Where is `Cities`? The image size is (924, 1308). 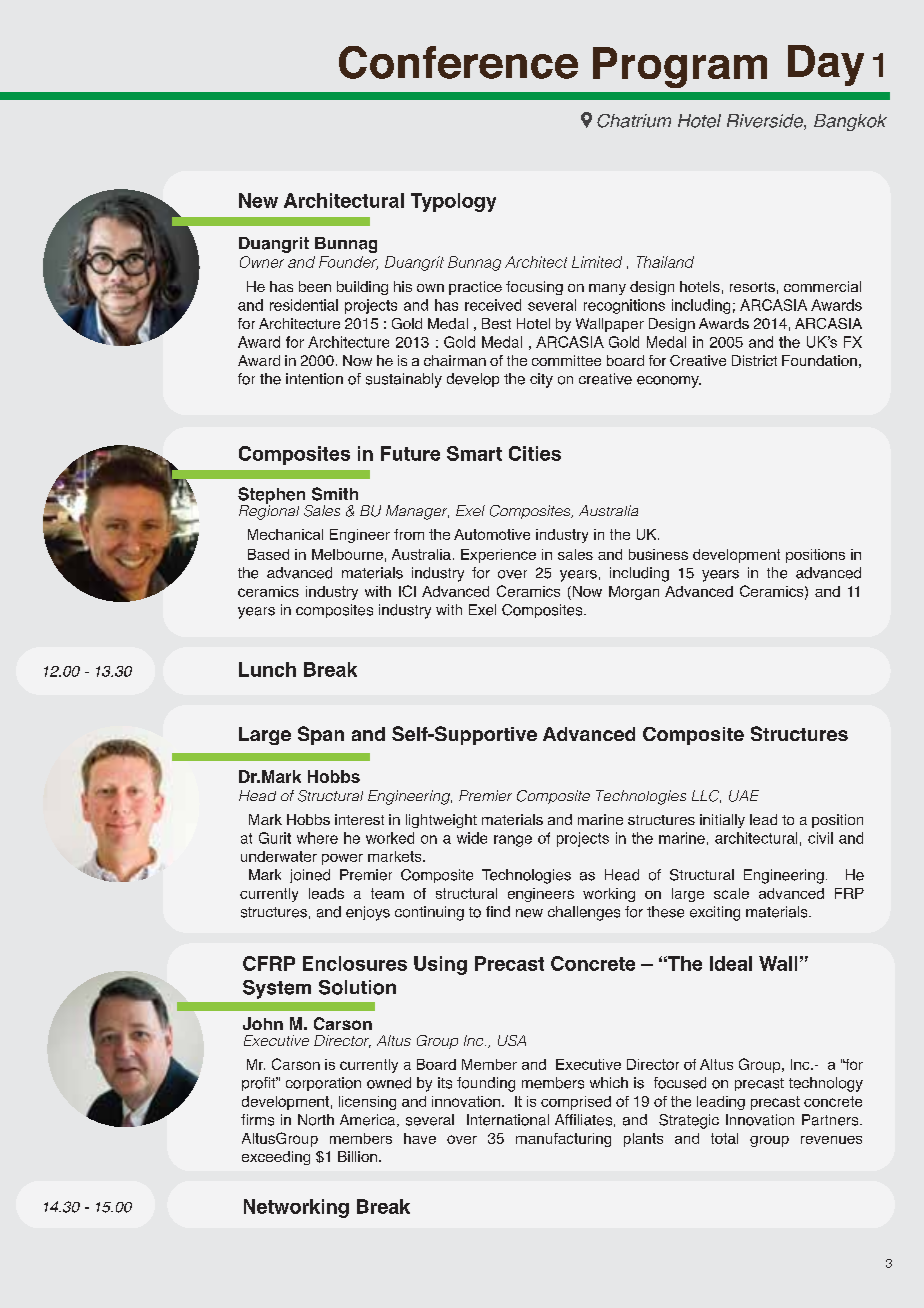 Cities is located at coordinates (535, 453).
